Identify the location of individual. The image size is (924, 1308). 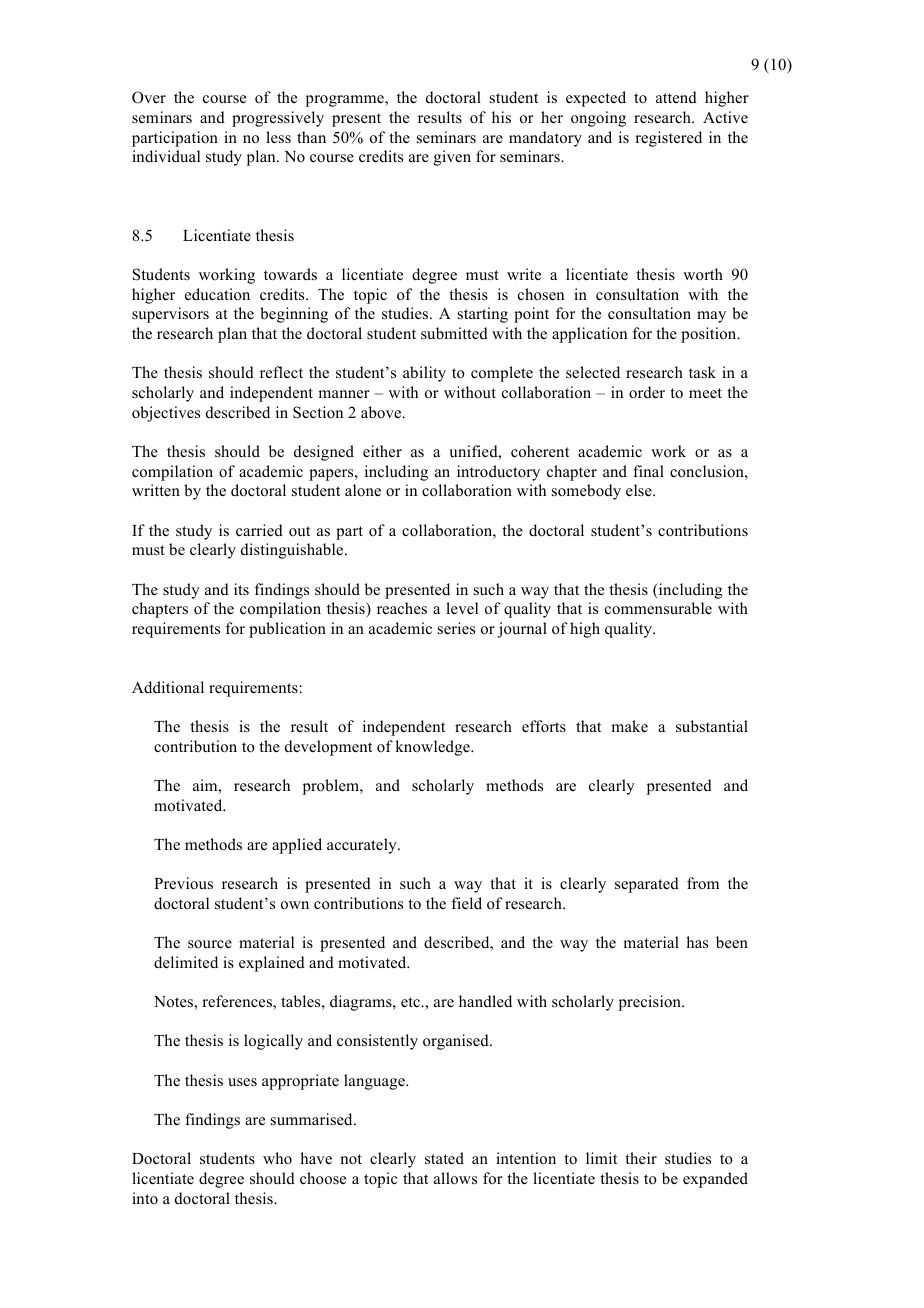
(166, 156).
